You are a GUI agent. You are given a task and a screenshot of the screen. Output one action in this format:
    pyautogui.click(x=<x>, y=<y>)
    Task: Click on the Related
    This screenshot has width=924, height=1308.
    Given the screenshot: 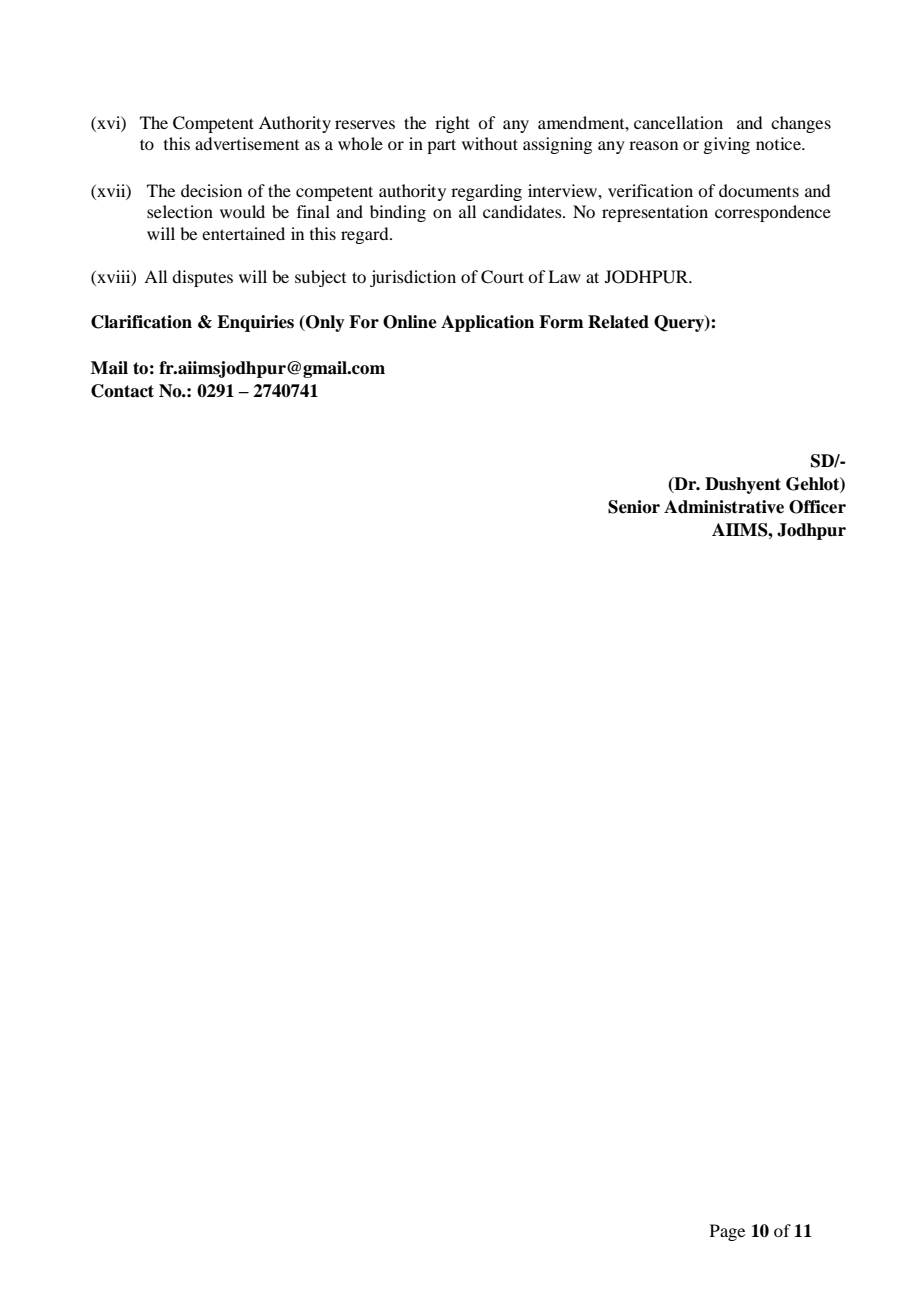 What is the action you would take?
    pyautogui.click(x=618, y=322)
